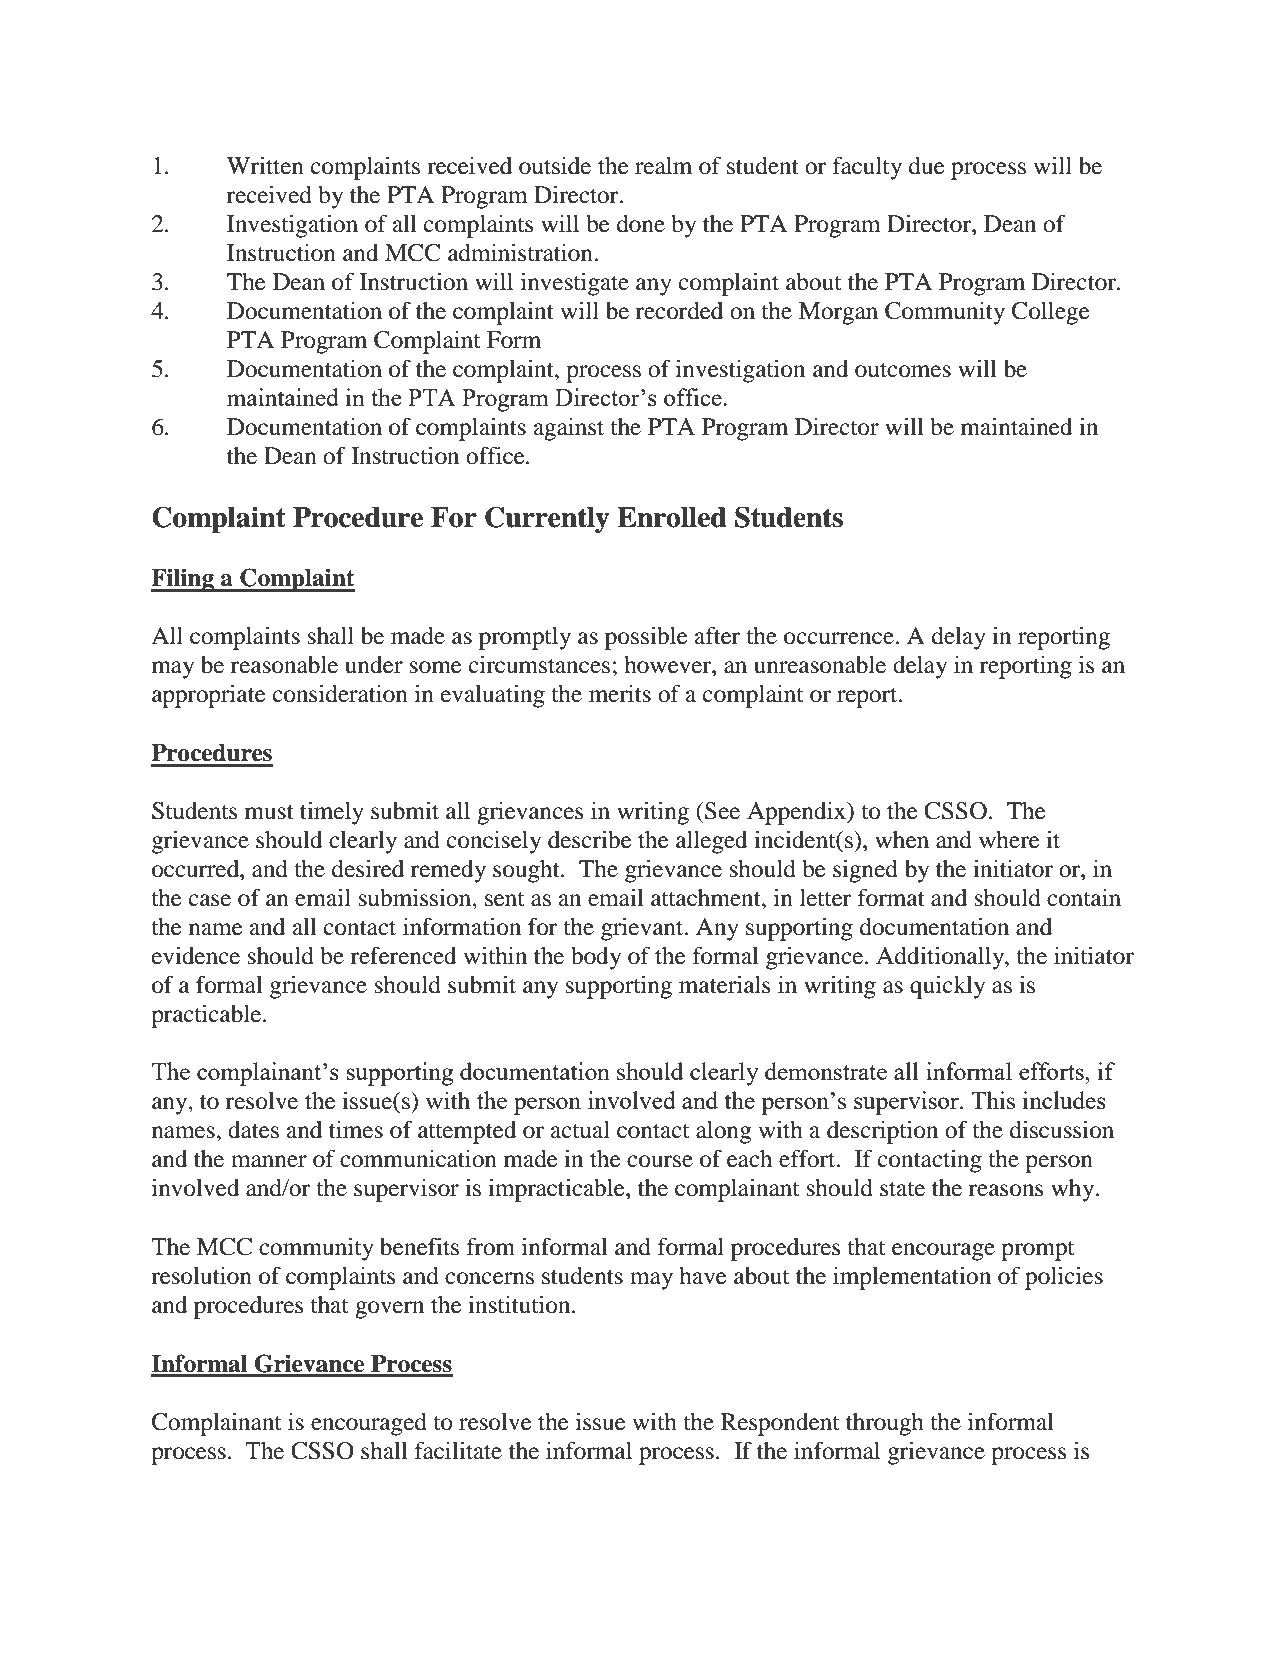 This page has width=1286, height=1664. What do you see at coordinates (389, 1310) in the page?
I see `govern` at bounding box center [389, 1310].
